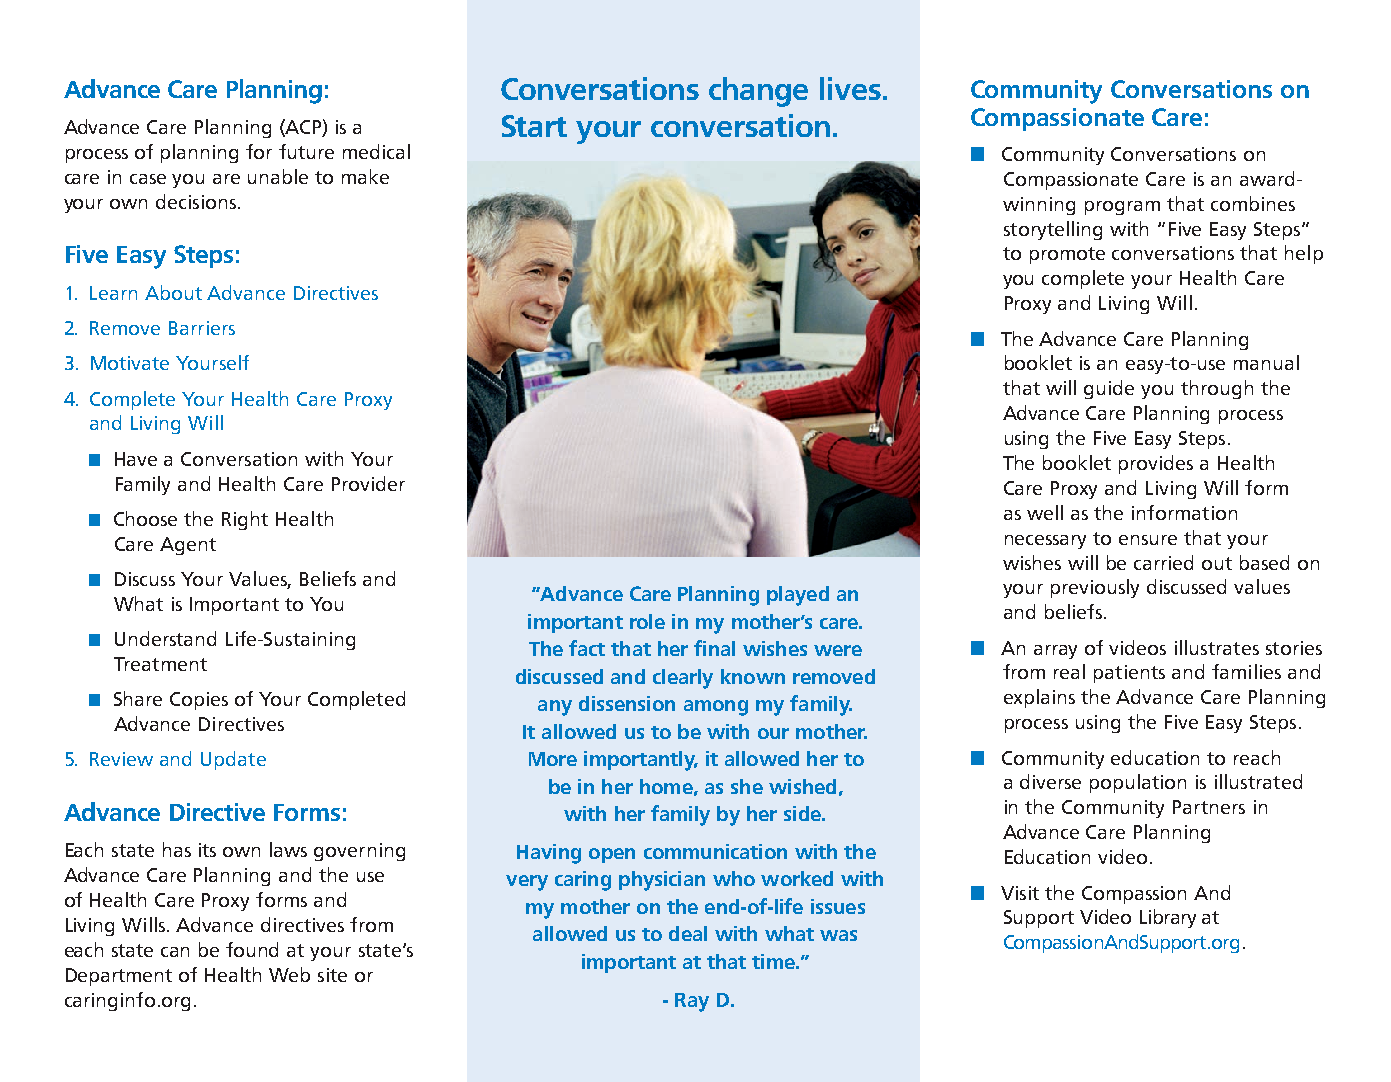  Describe the element at coordinates (252, 949) in the screenshot. I see `found` at that location.
